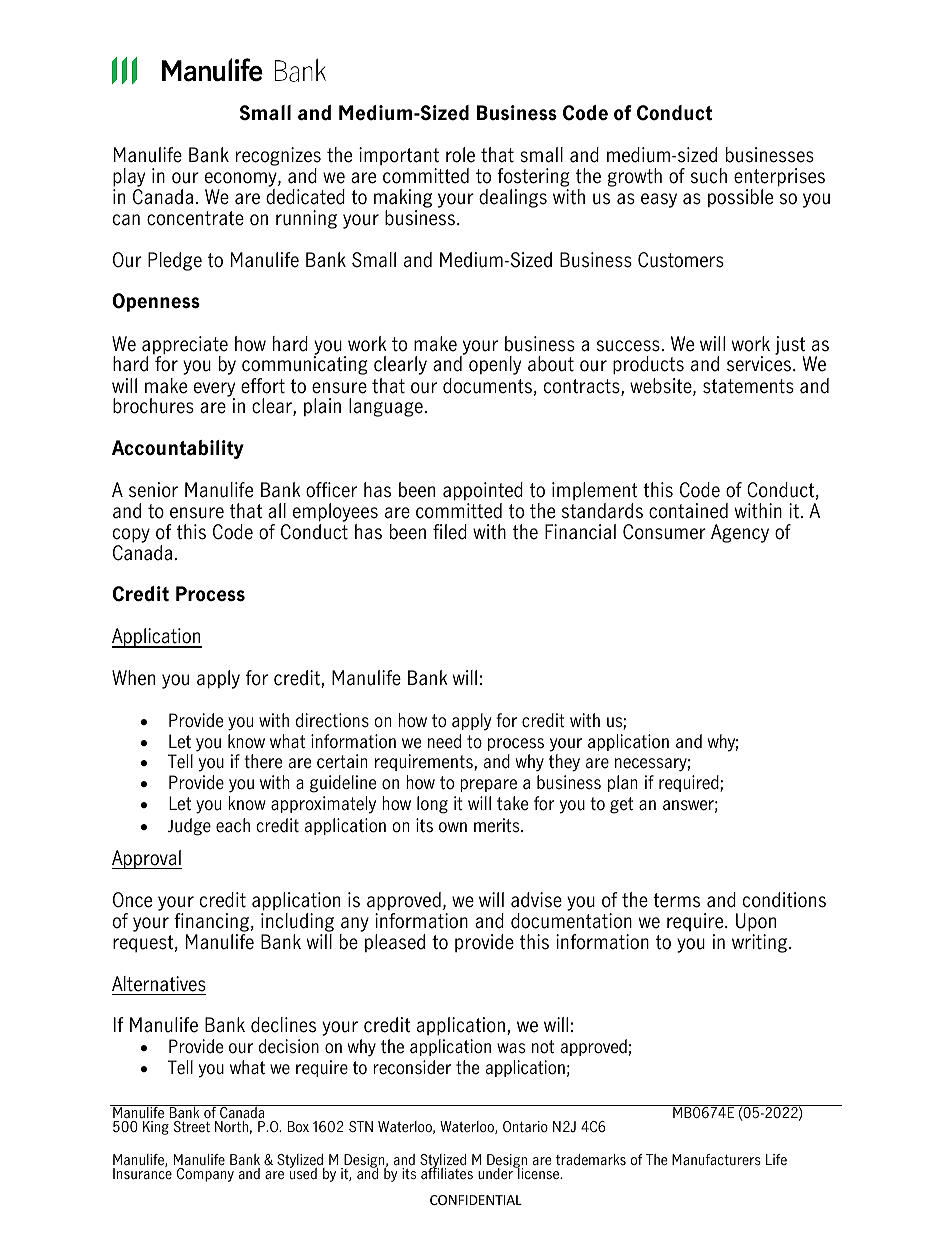 The width and height of the image is (952, 1233). I want to click on language, so click(387, 407).
